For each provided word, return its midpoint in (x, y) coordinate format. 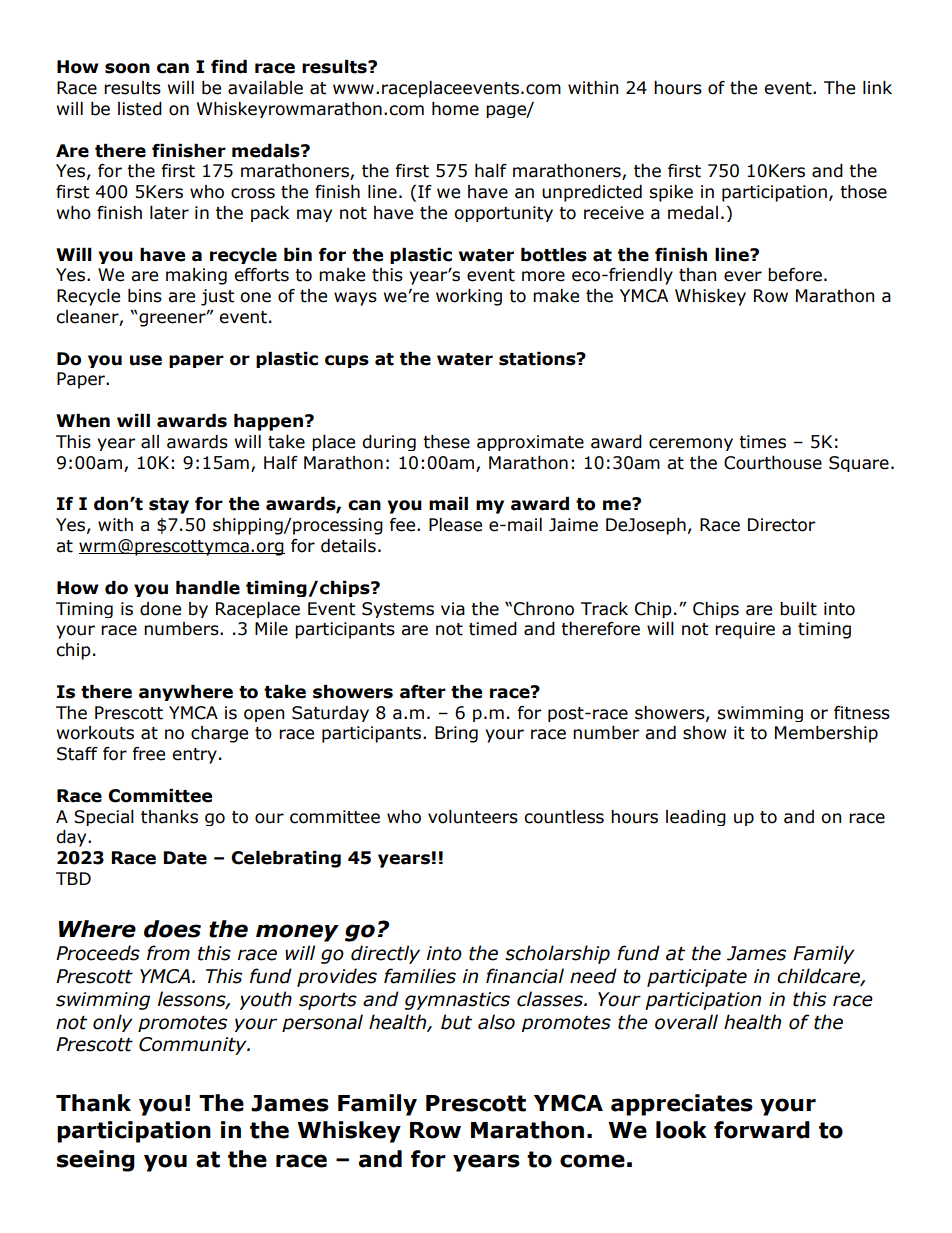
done (160, 609)
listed (140, 109)
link (877, 87)
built (798, 609)
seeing (96, 1161)
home (455, 109)
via (453, 609)
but (456, 1022)
